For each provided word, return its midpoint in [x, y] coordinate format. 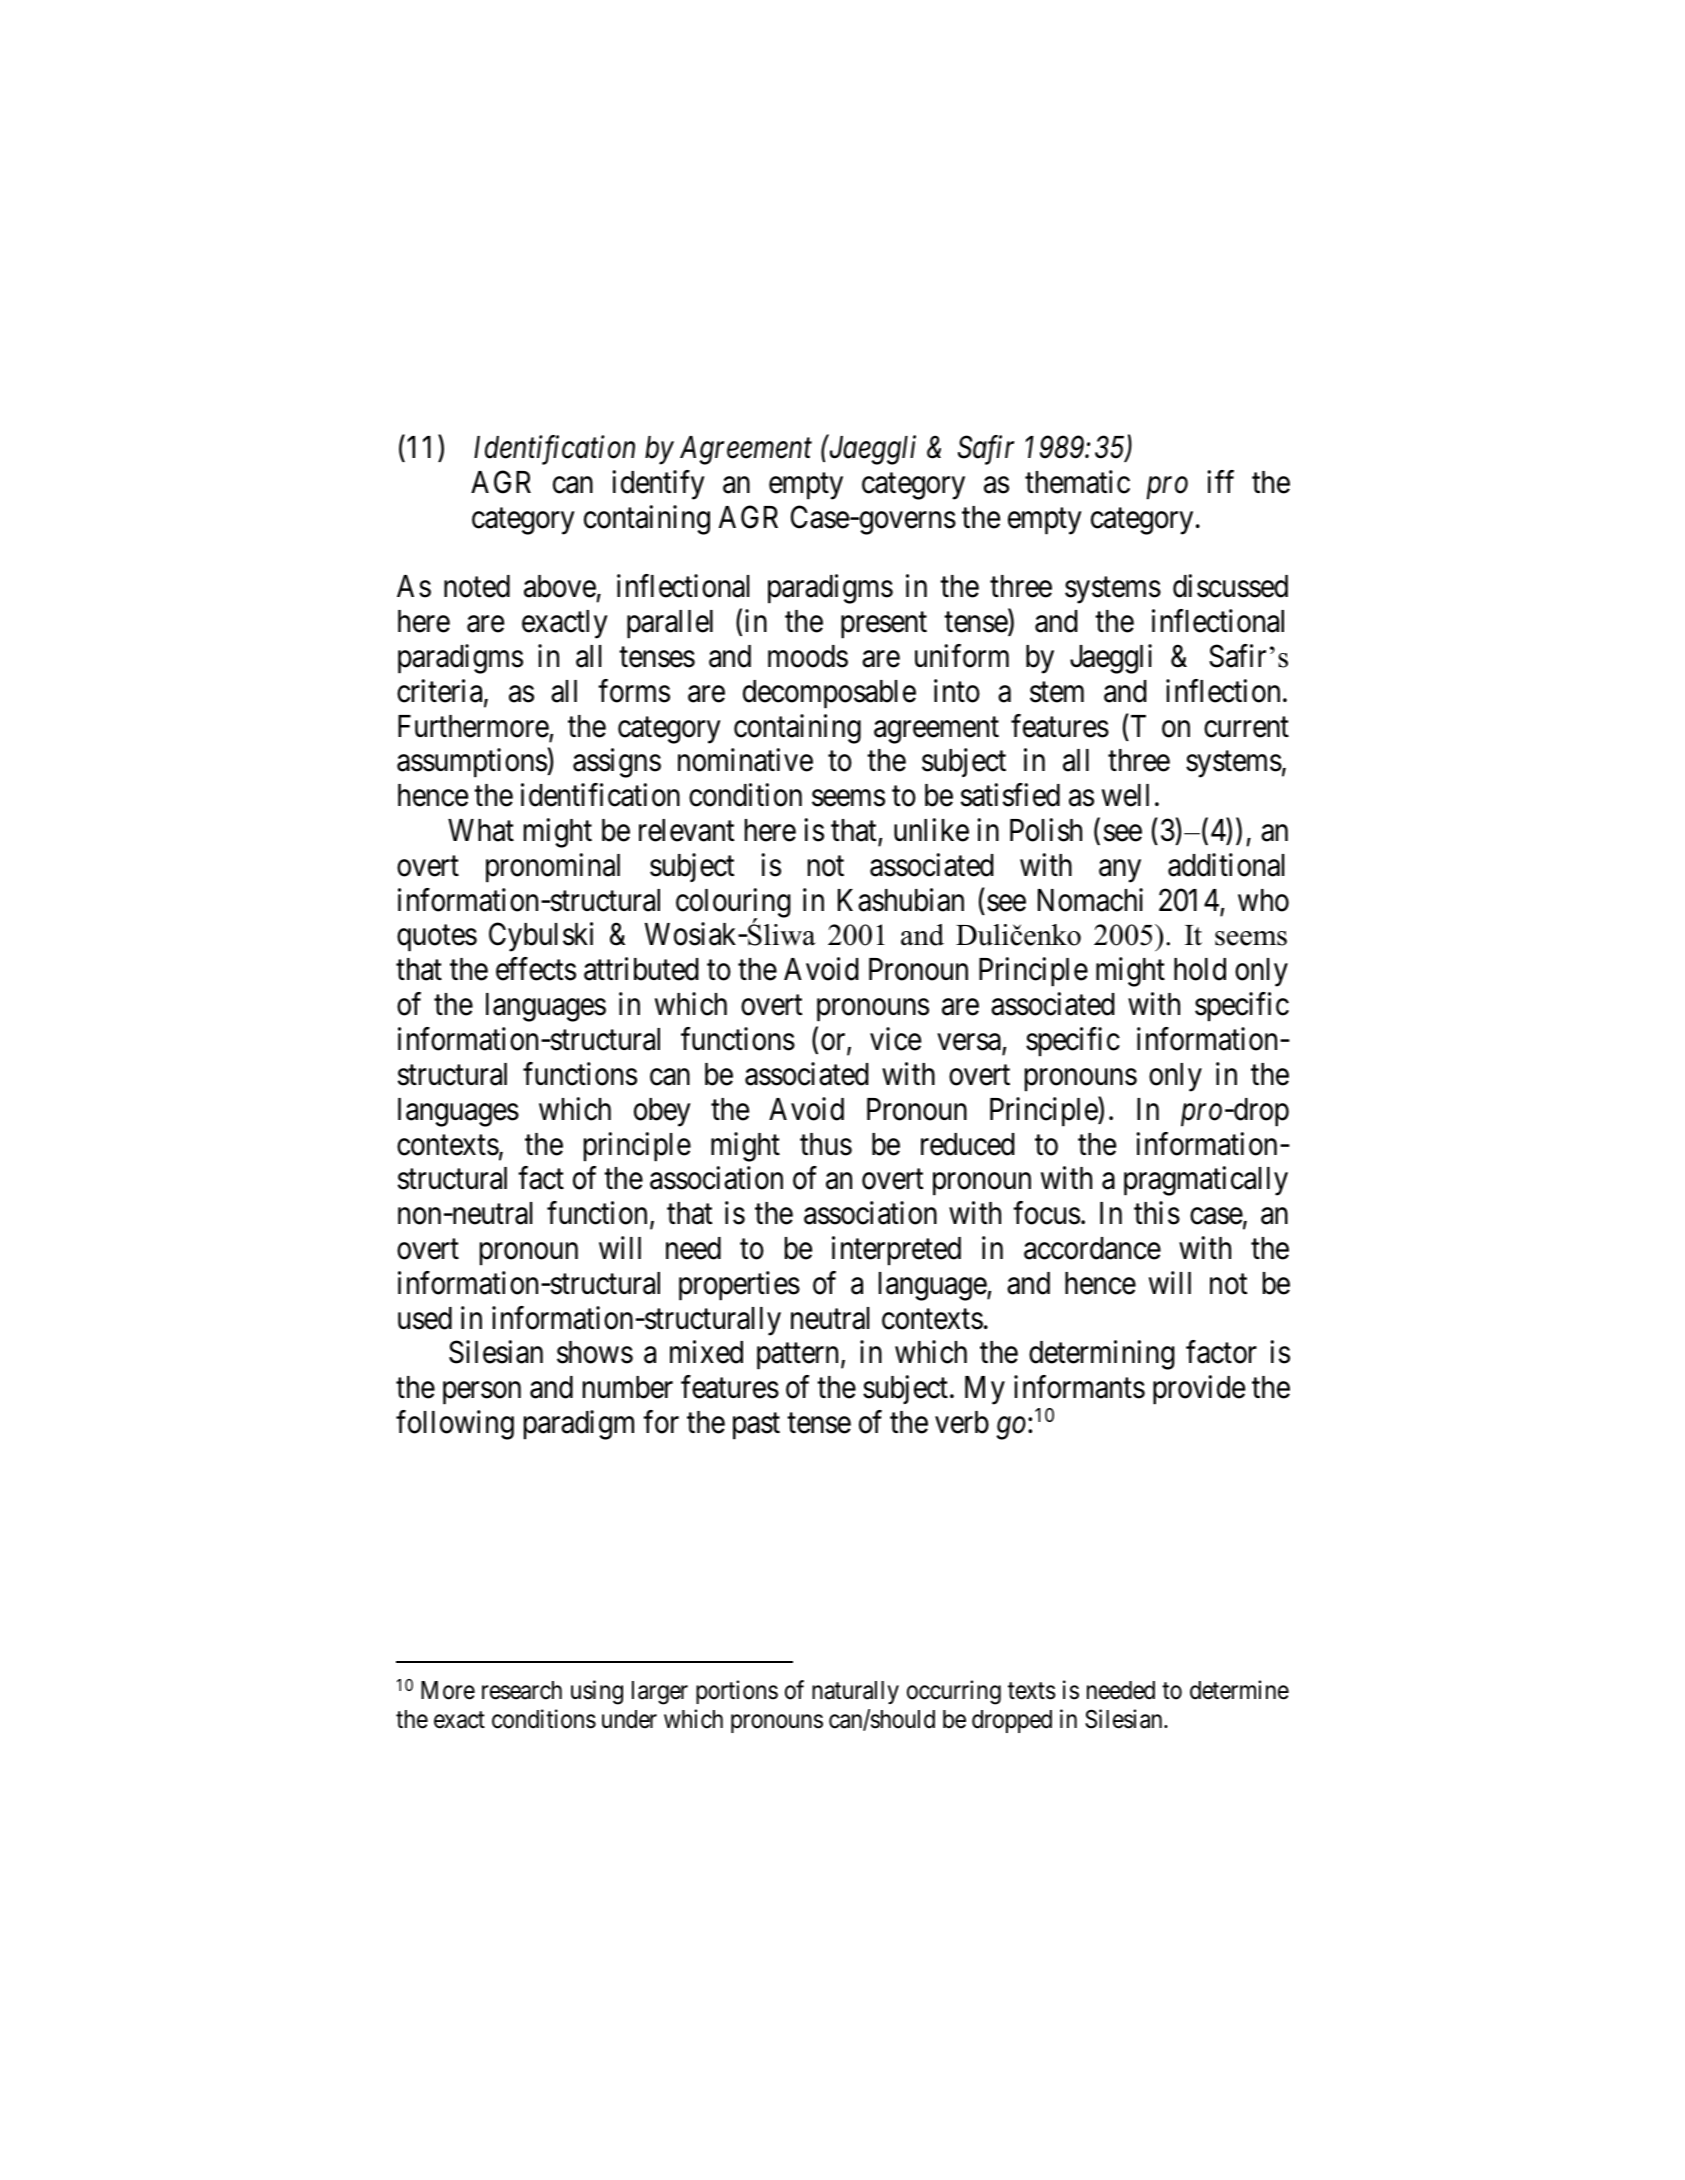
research [522, 1690]
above [560, 586]
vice [895, 1039]
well [1125, 795]
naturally [855, 1692]
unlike [931, 830]
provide [1199, 1390]
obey [662, 1112]
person [482, 1393]
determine [1239, 1690]
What [481, 830]
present [884, 626]
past [756, 1426]
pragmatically [1206, 1181]
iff [1220, 481]
